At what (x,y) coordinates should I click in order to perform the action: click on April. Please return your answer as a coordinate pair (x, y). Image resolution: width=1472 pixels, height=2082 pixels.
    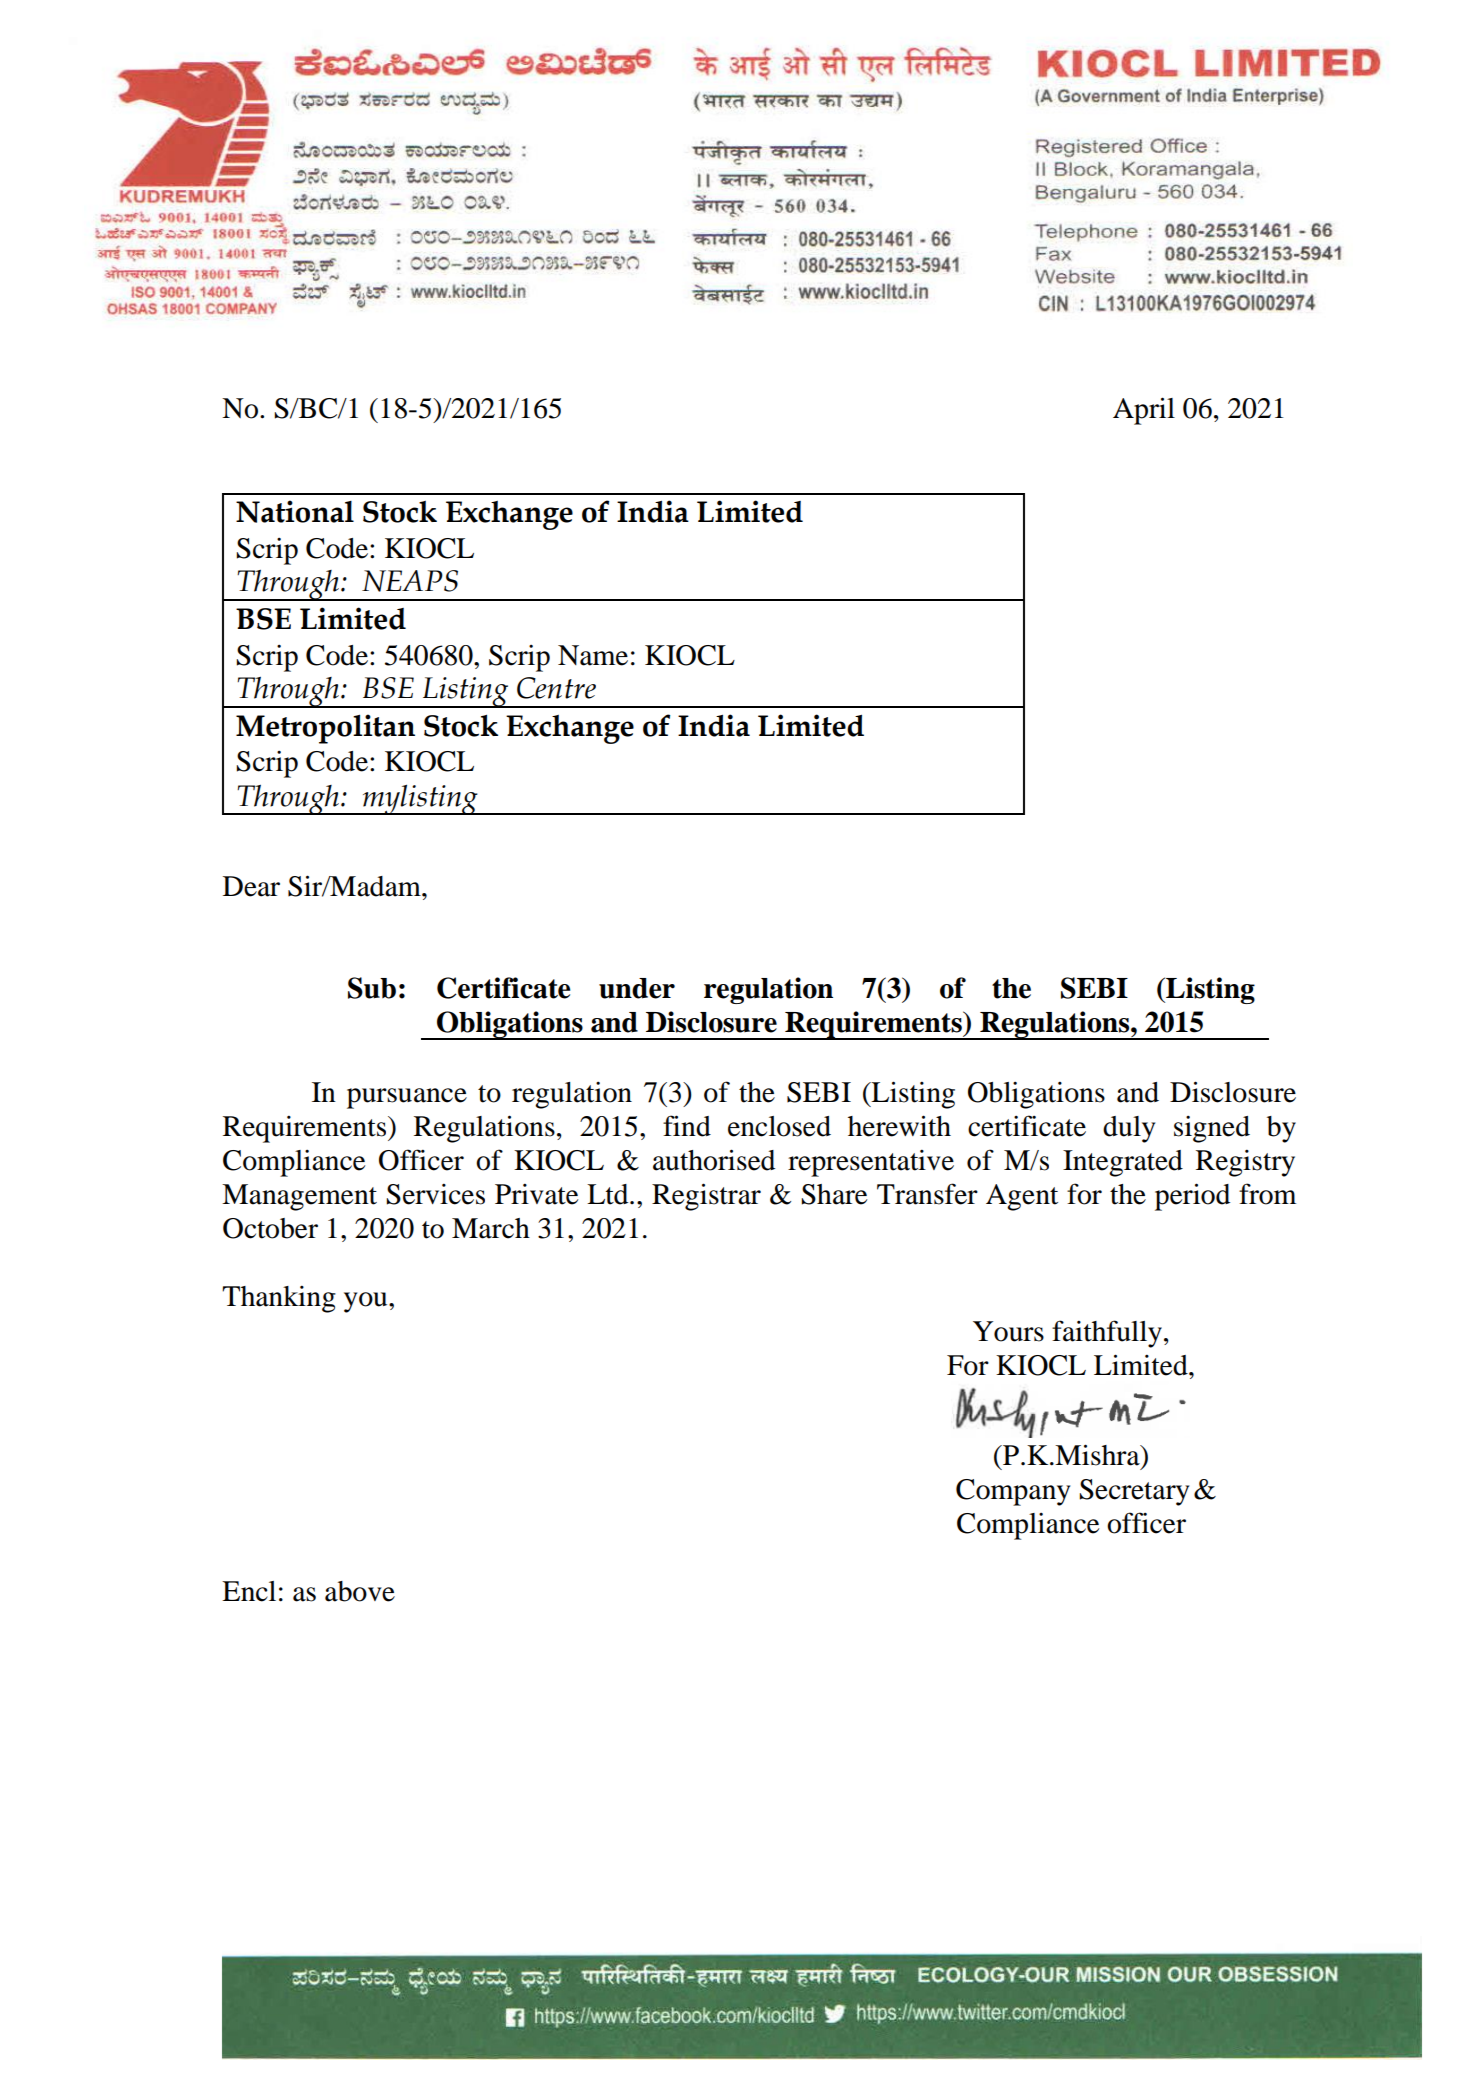
    Looking at the image, I should click on (1144, 411).
